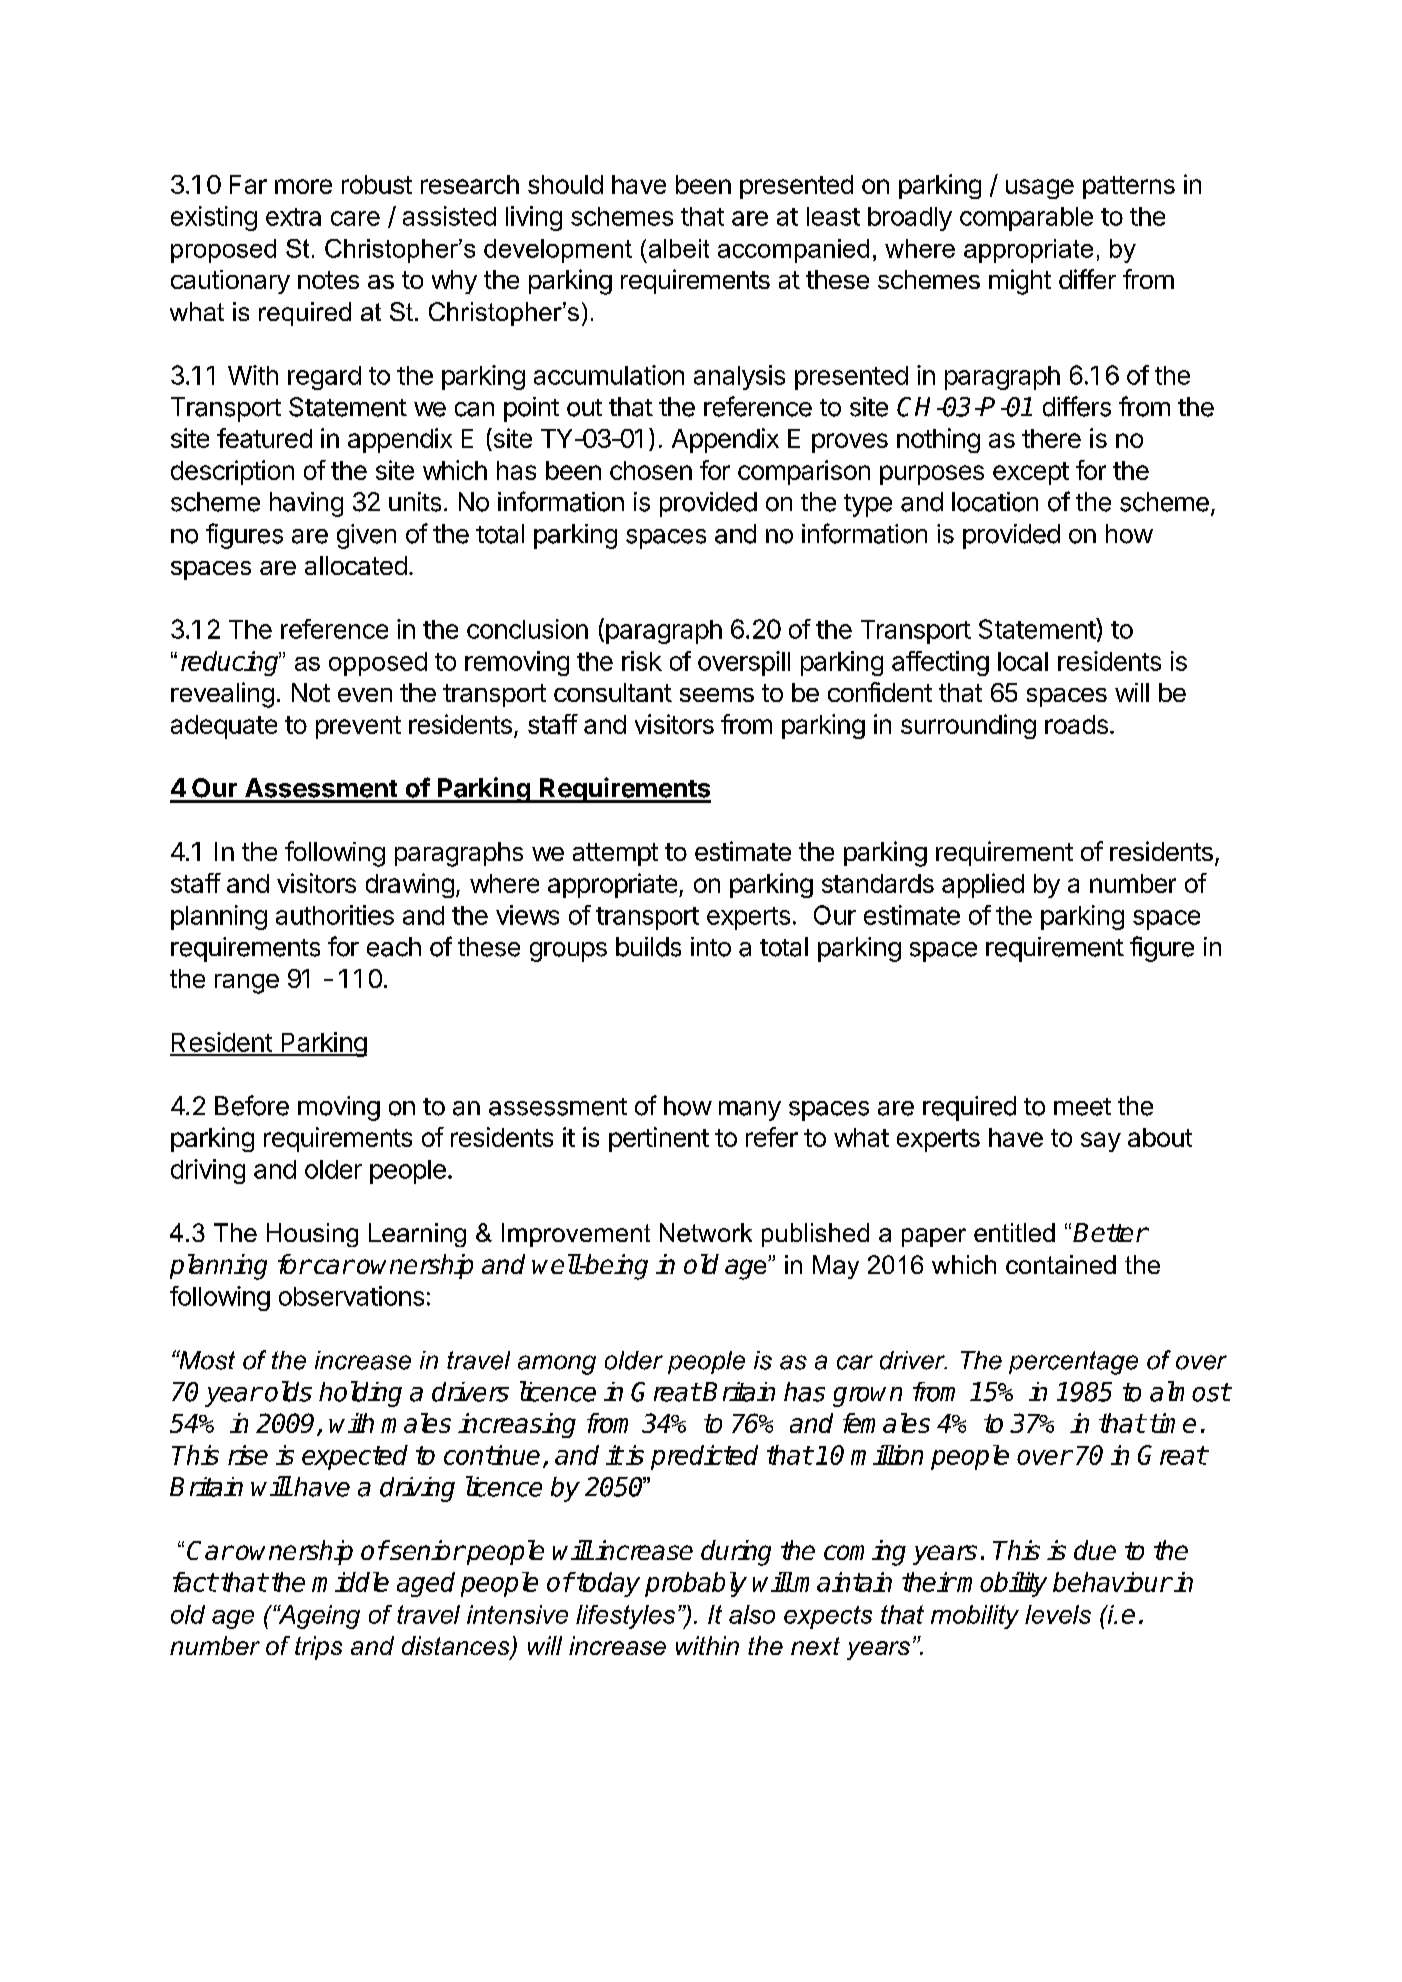 This screenshot has height=1982, width=1402. What do you see at coordinates (642, 661) in the screenshot?
I see `risk` at bounding box center [642, 661].
